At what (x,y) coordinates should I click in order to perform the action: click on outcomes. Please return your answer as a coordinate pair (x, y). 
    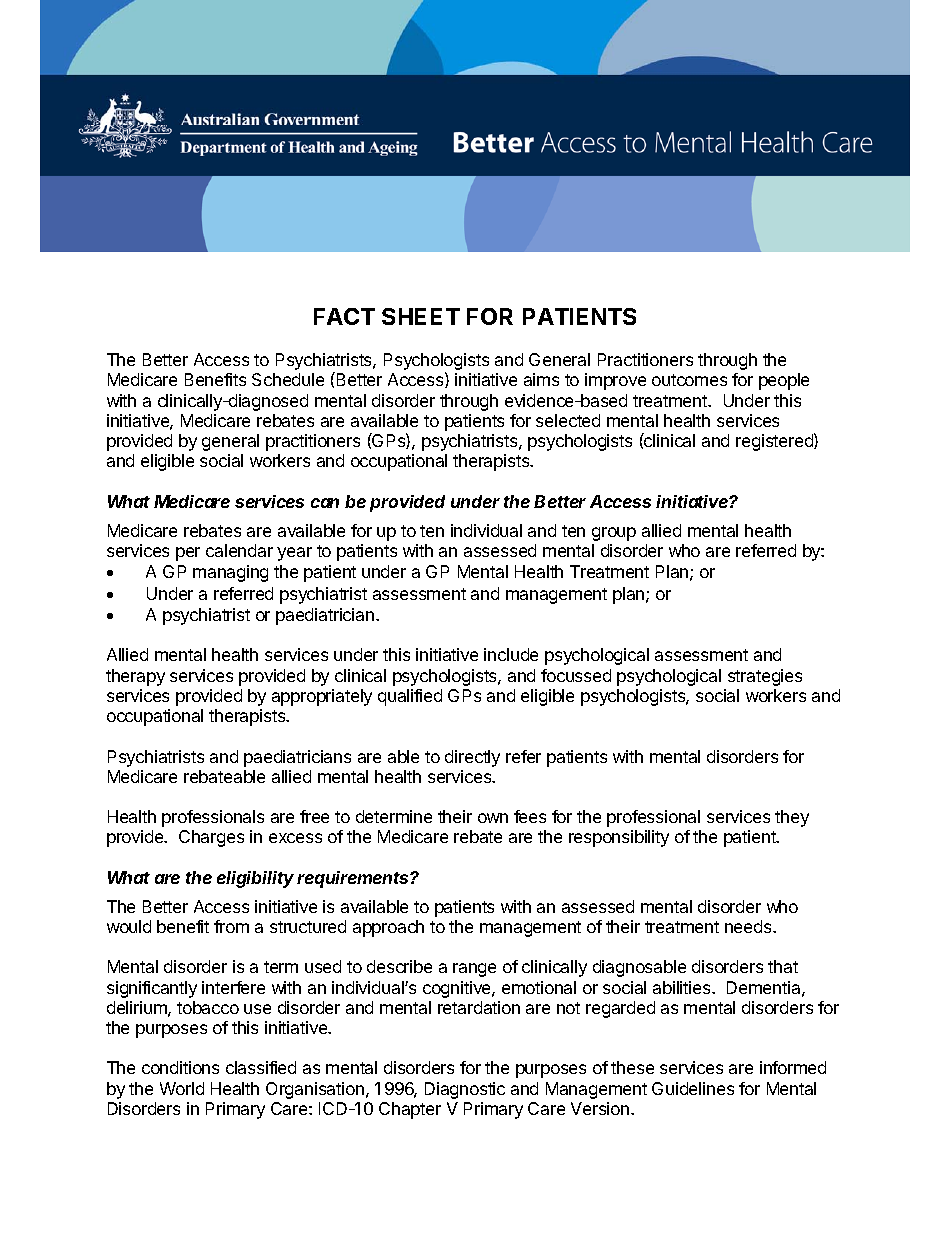
    Looking at the image, I should click on (689, 380).
